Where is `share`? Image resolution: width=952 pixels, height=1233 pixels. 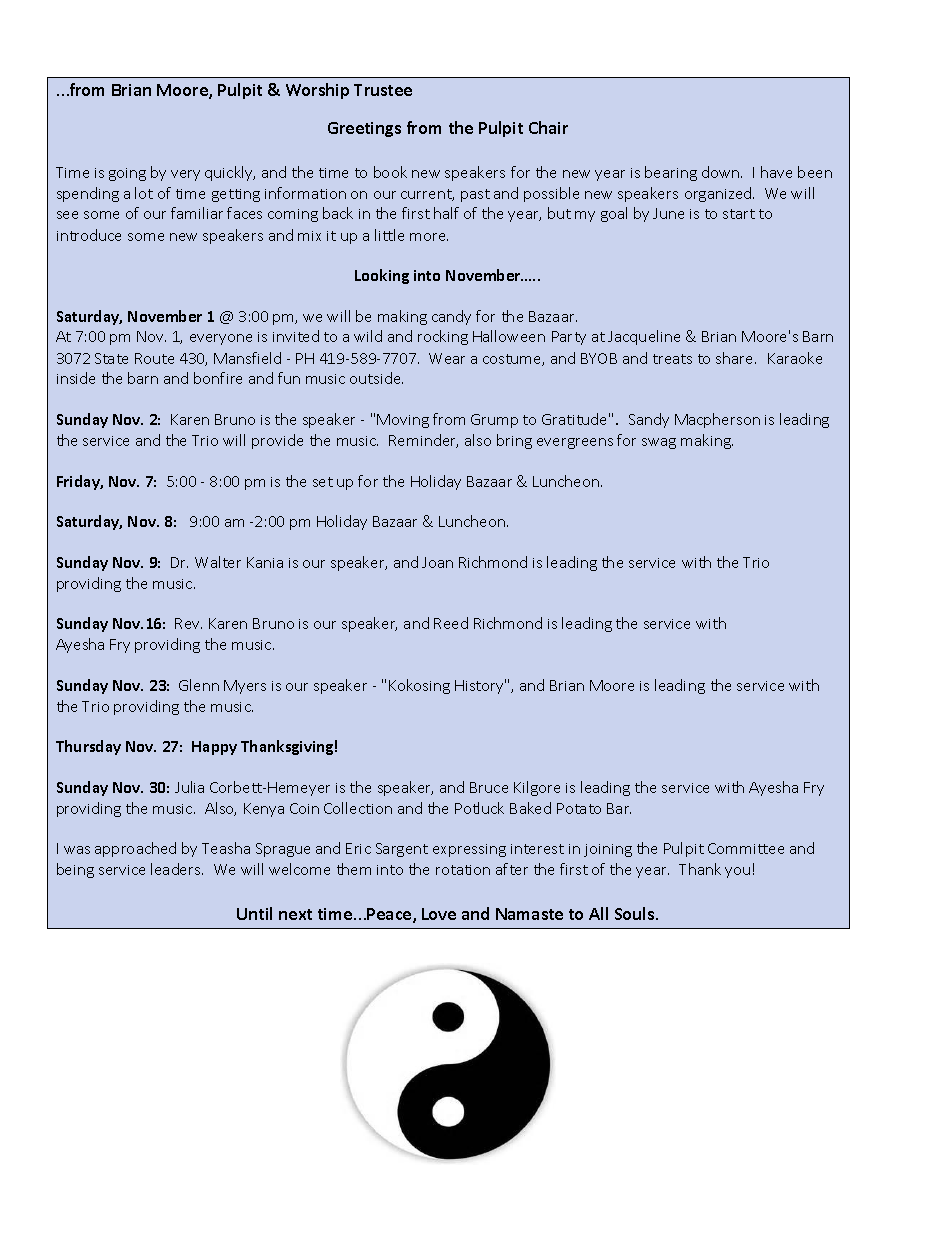 share is located at coordinates (736, 358).
